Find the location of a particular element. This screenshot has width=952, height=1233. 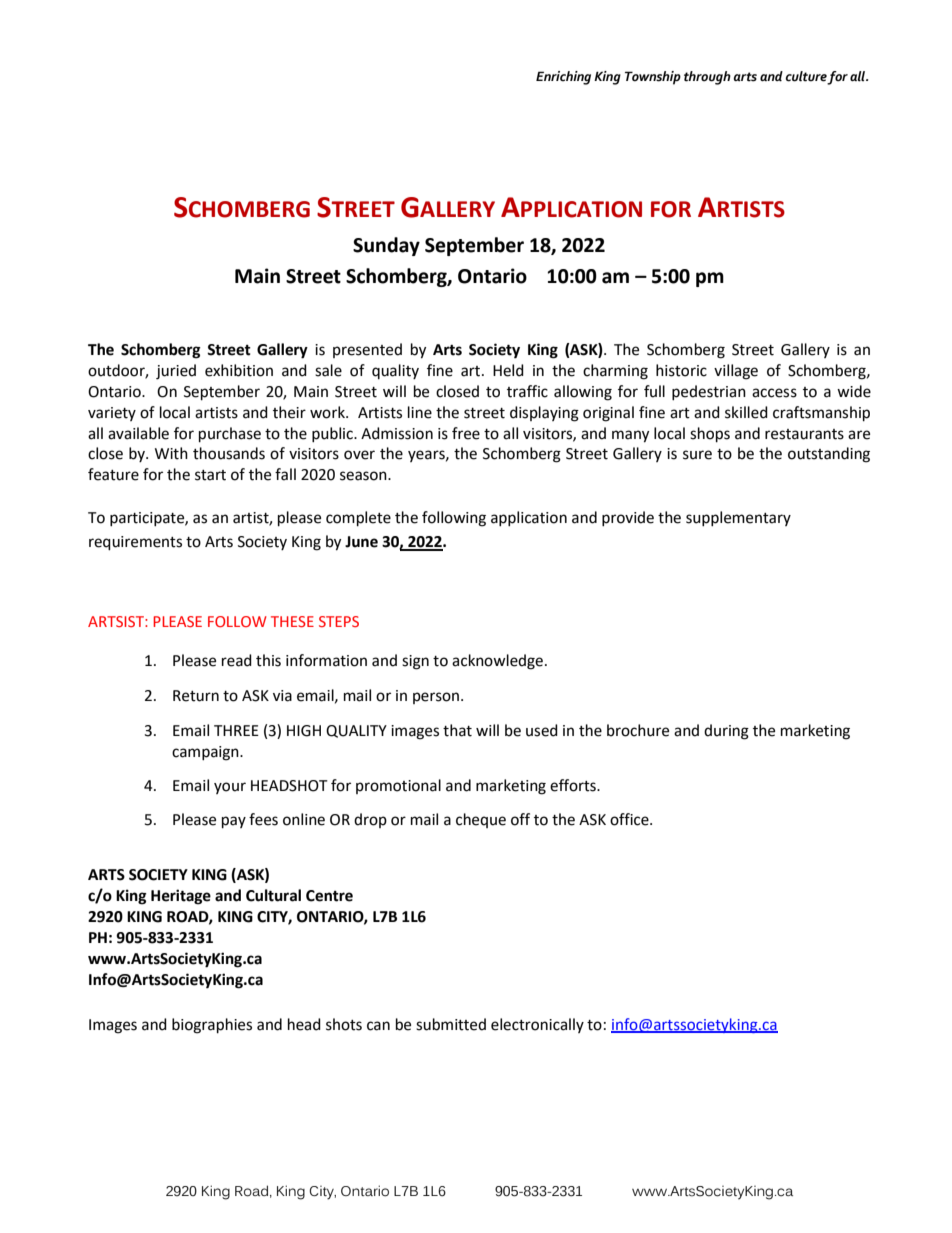

purchase is located at coordinates (230, 435).
